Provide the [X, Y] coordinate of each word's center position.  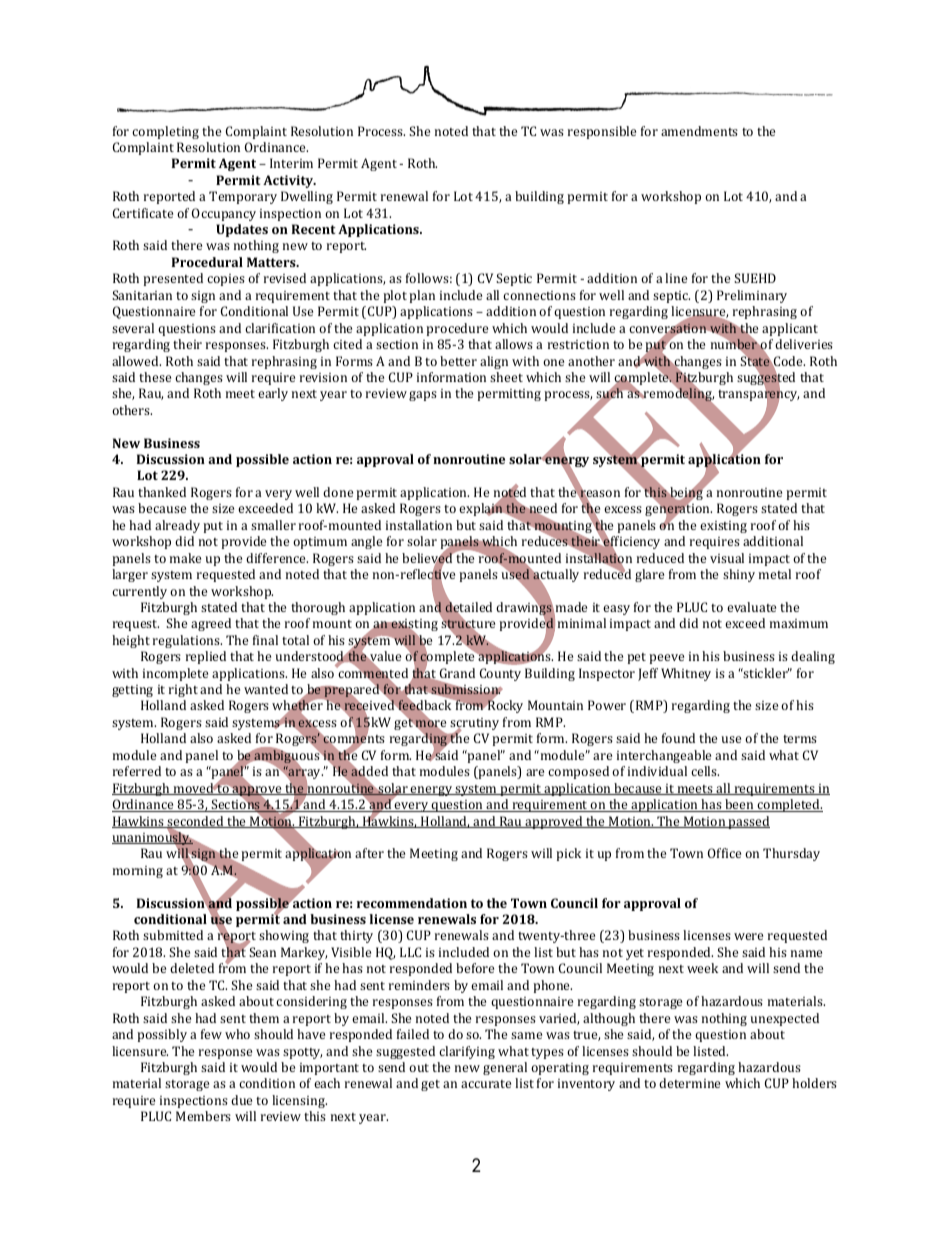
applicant [790, 329]
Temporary [243, 197]
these [155, 377]
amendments [699, 131]
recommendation [412, 903]
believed [428, 558]
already [177, 526]
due [241, 1100]
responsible [602, 132]
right [183, 690]
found [678, 738]
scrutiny [474, 725]
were [748, 936]
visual [727, 558]
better [458, 361]
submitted [173, 935]
